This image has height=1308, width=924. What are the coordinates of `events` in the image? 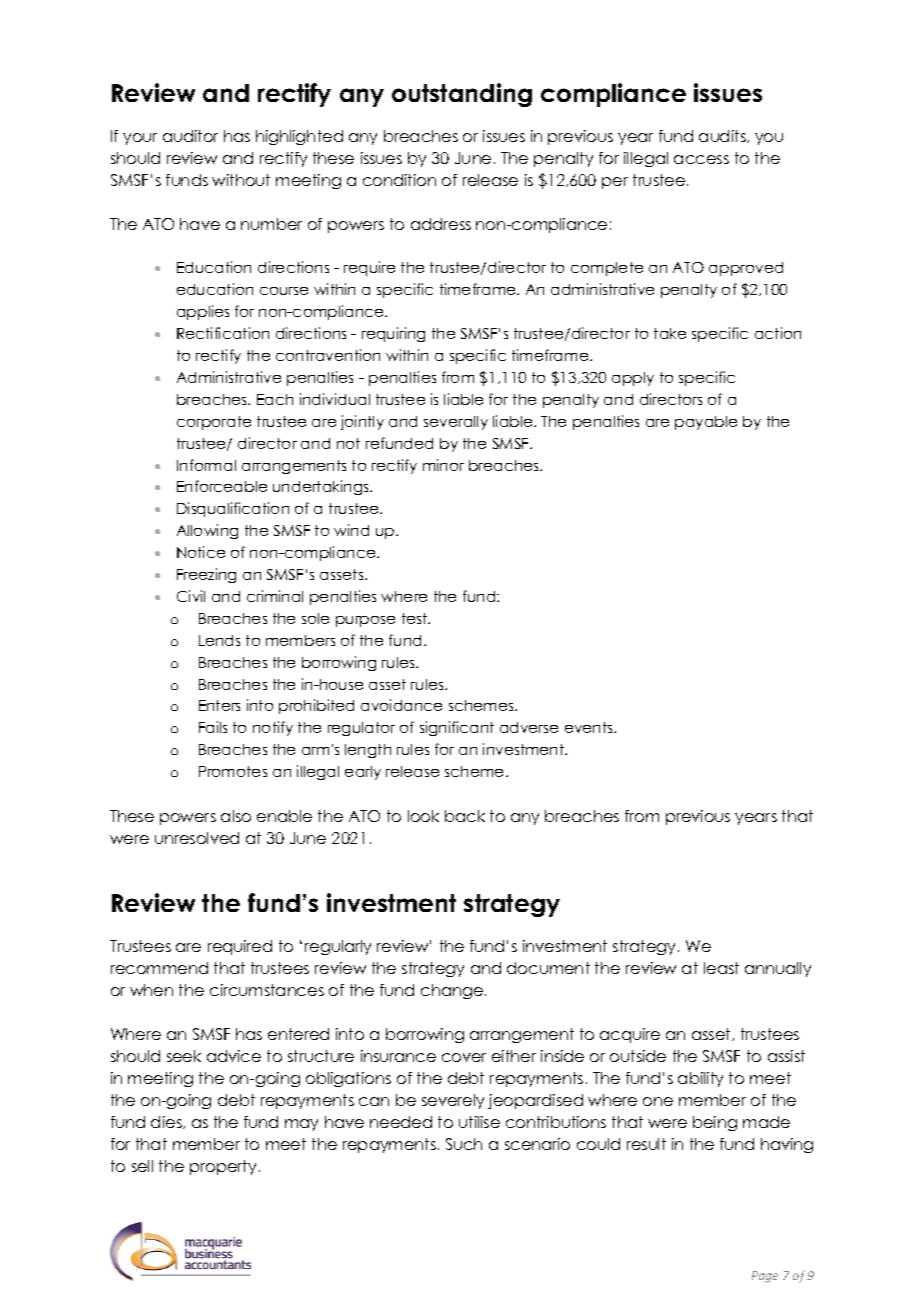 It's located at (590, 727).
